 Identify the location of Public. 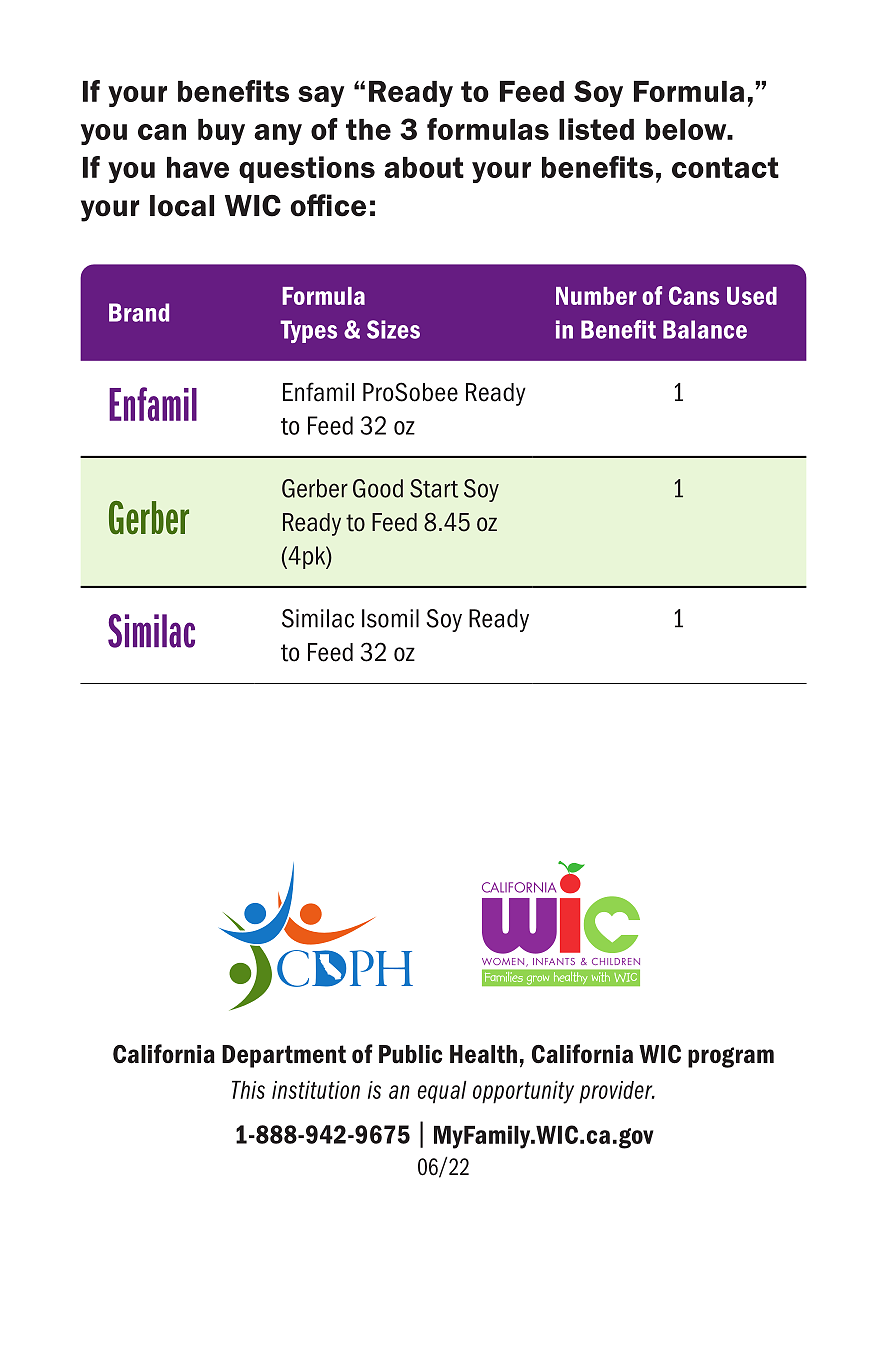
(410, 1054).
